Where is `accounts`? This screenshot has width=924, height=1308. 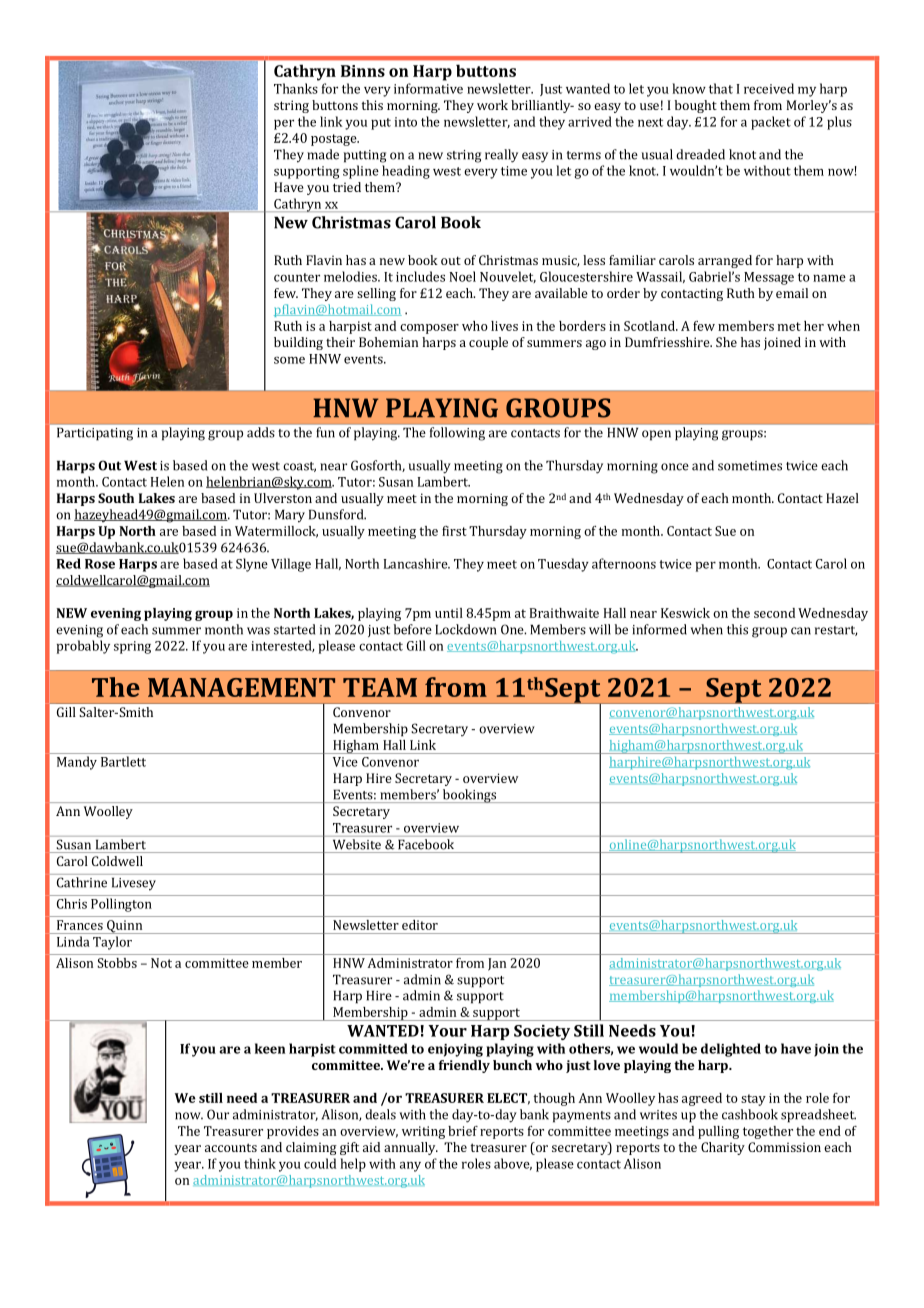 accounts is located at coordinates (231, 1147).
